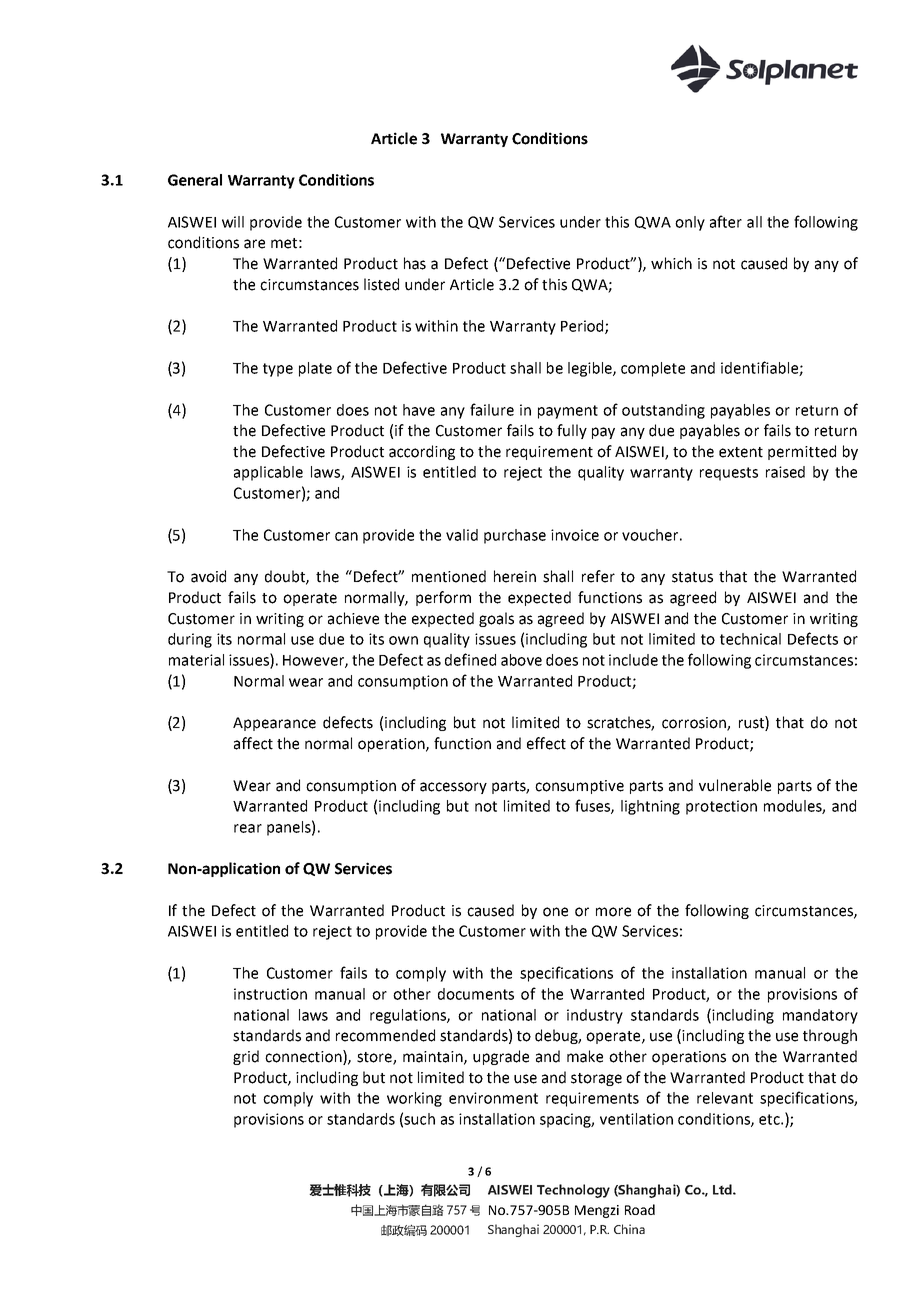 Image resolution: width=924 pixels, height=1308 pixels. Describe the element at coordinates (515, 536) in the screenshot. I see `purchase` at that location.
